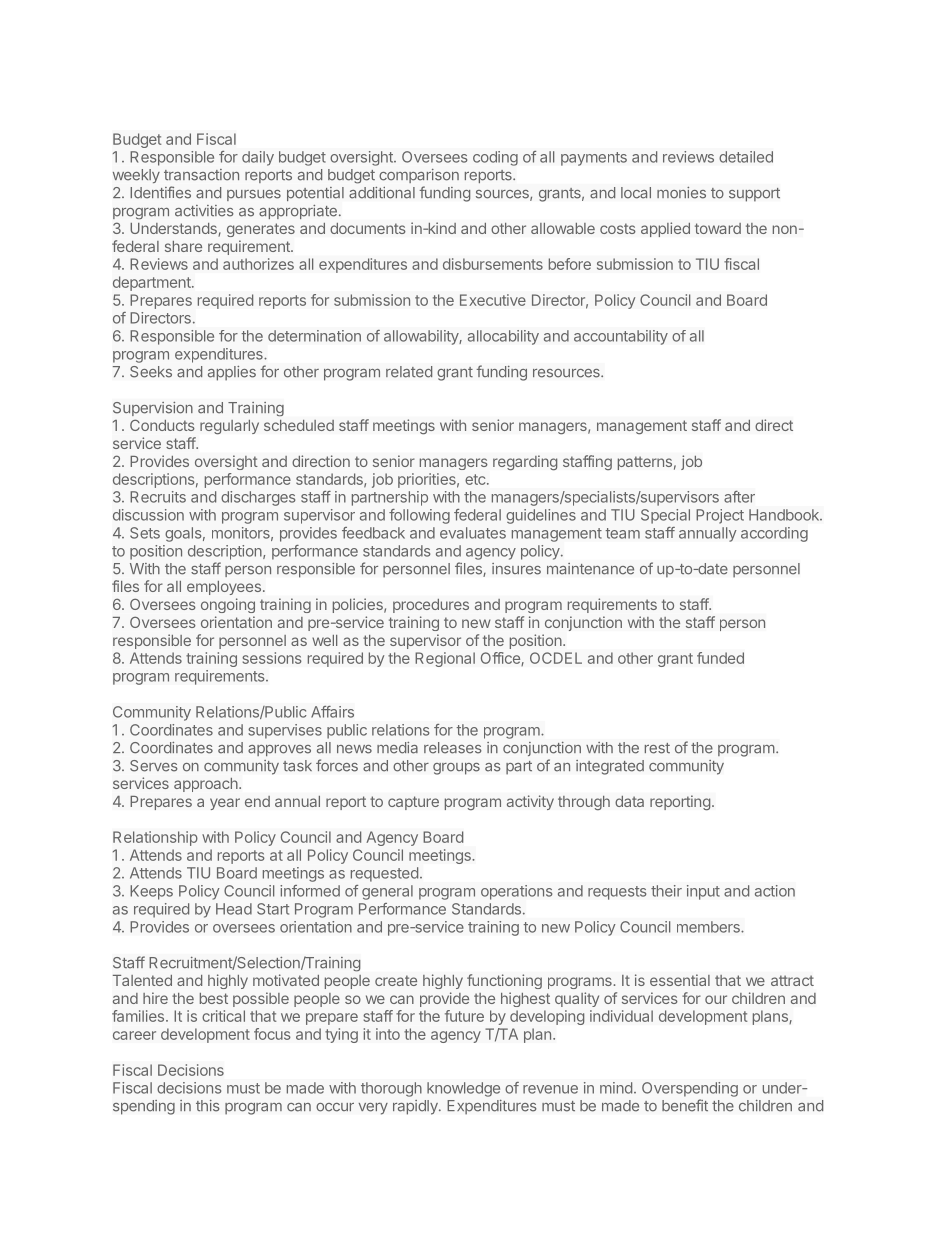 Image resolution: width=952 pixels, height=1233 pixels. What do you see at coordinates (258, 498) in the image?
I see `discharges` at bounding box center [258, 498].
